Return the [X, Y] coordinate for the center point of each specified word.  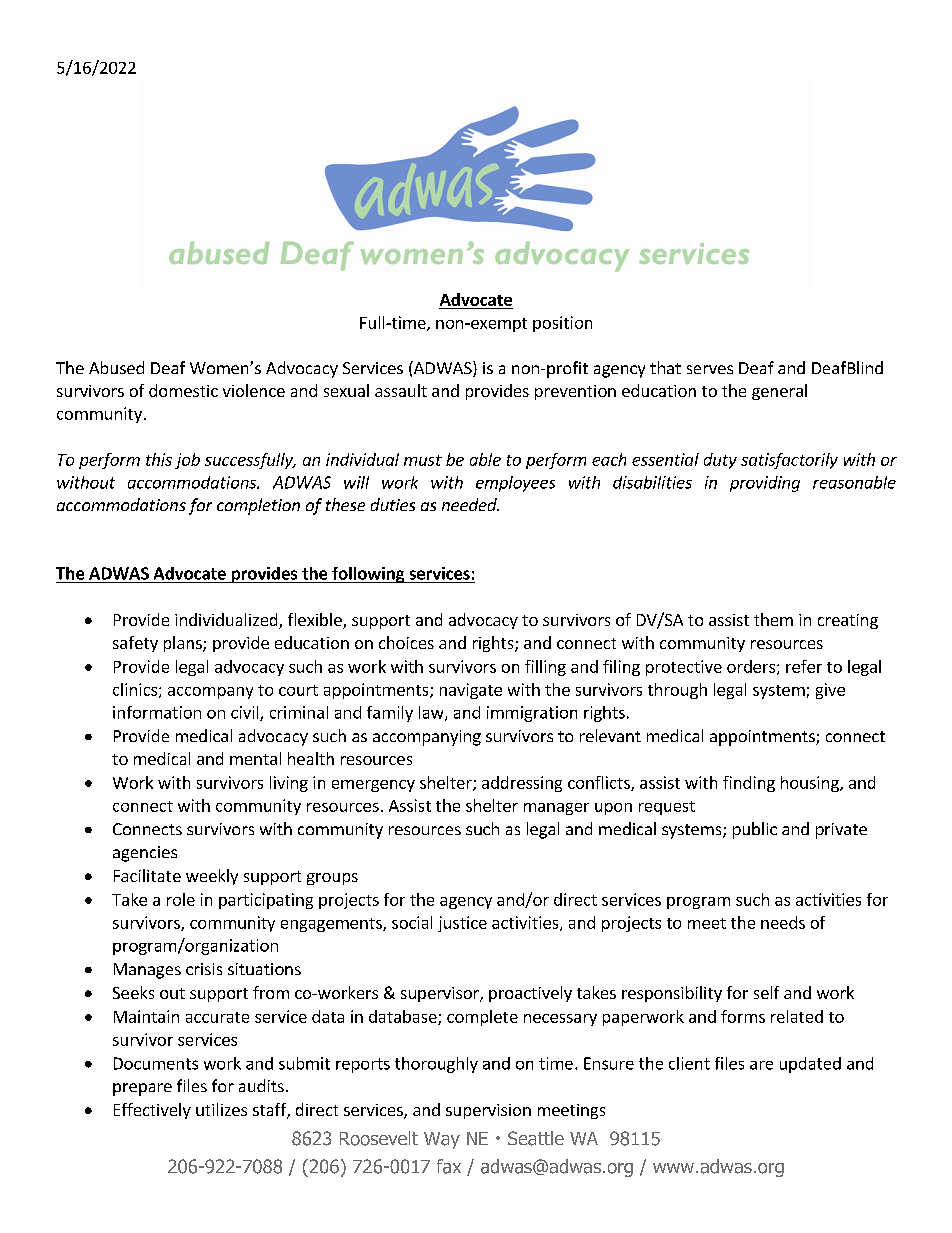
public [755, 830]
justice [462, 924]
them [773, 619]
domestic [183, 390]
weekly [212, 877]
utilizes [221, 1109]
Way [442, 1140]
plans [184, 644]
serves [710, 369]
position [562, 324]
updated [810, 1065]
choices [406, 642]
